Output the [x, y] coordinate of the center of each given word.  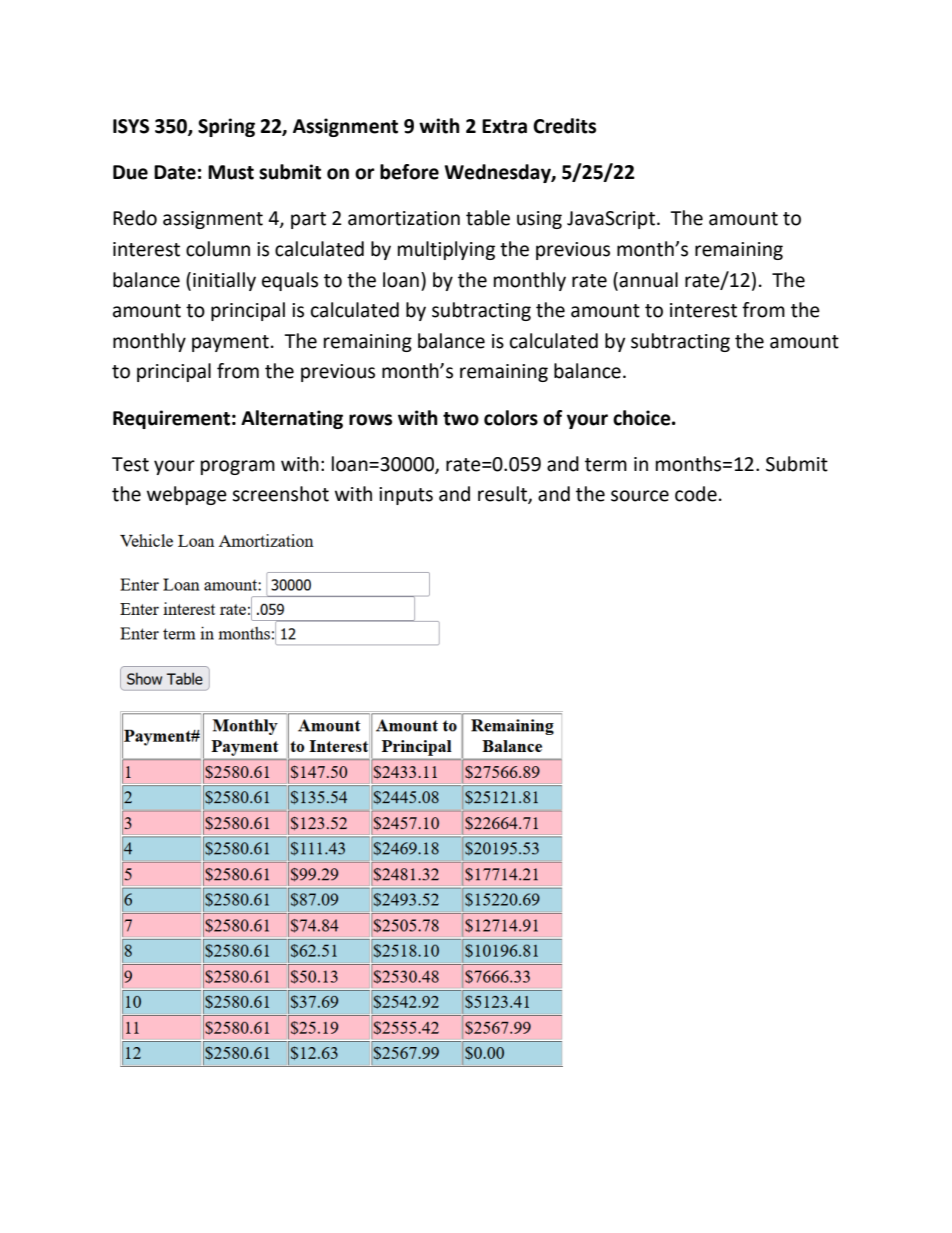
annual [647, 280]
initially [224, 281]
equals [290, 281]
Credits [564, 126]
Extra [504, 126]
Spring [226, 127]
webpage [187, 495]
